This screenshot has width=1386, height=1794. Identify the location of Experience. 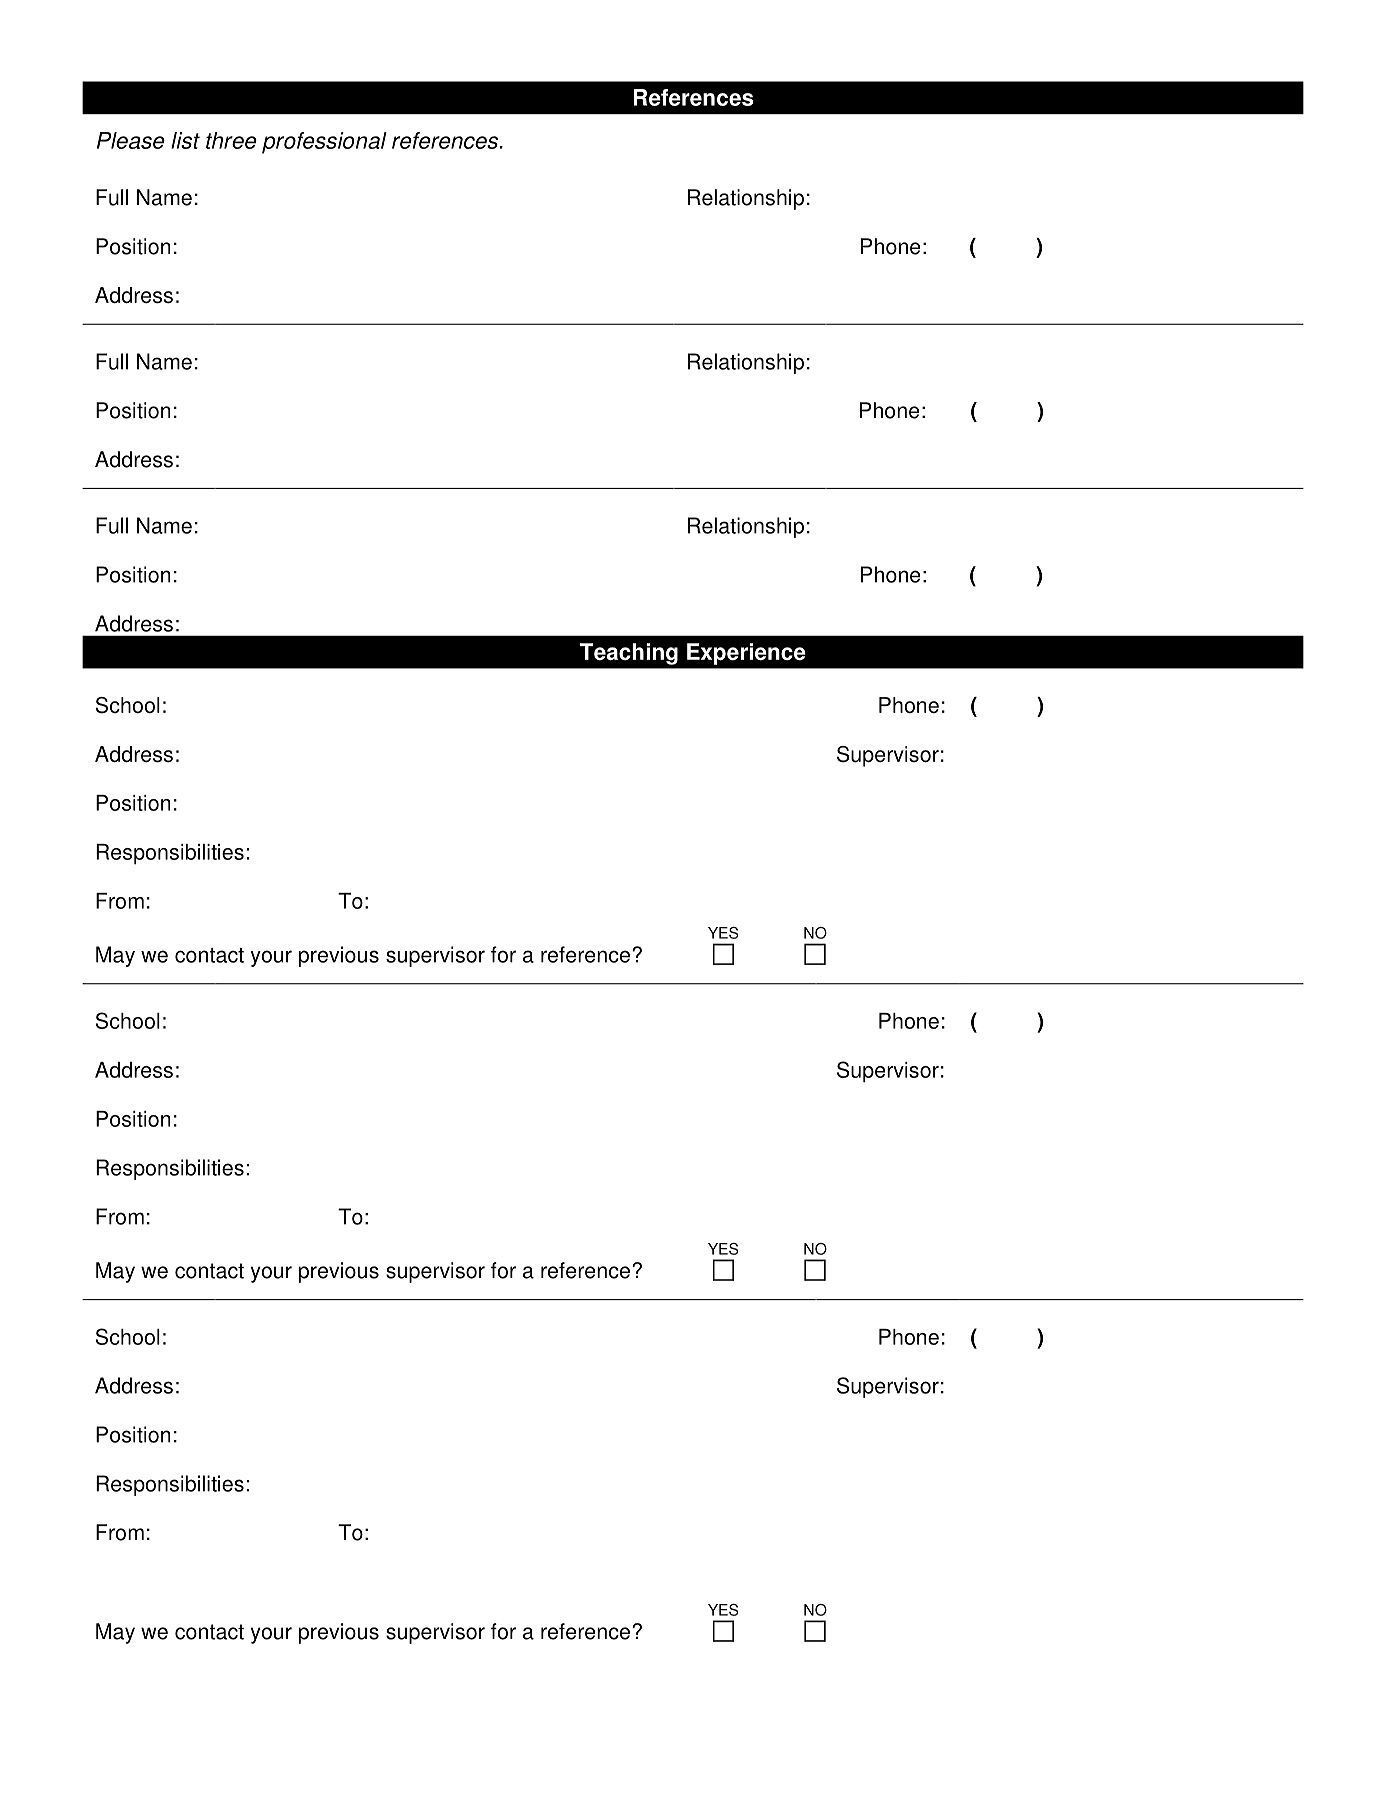
(746, 654).
